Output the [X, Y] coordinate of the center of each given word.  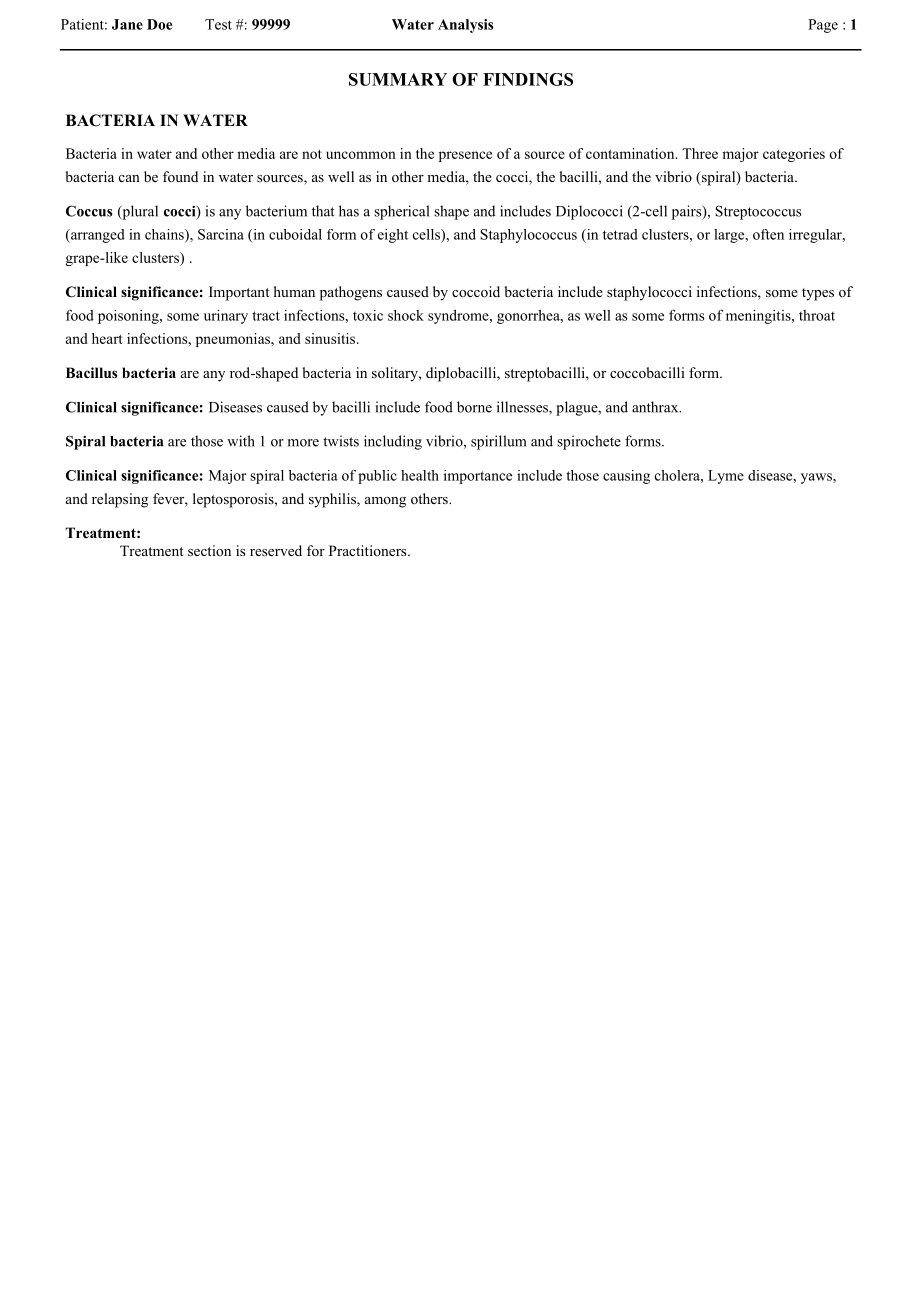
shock [406, 315]
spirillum [499, 442]
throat [817, 315]
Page [823, 26]
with [241, 441]
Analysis [466, 26]
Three [700, 153]
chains [165, 235]
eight [393, 236]
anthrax [656, 407]
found [180, 176]
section [209, 550]
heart [107, 338]
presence [465, 156]
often [768, 234]
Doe [159, 24]
